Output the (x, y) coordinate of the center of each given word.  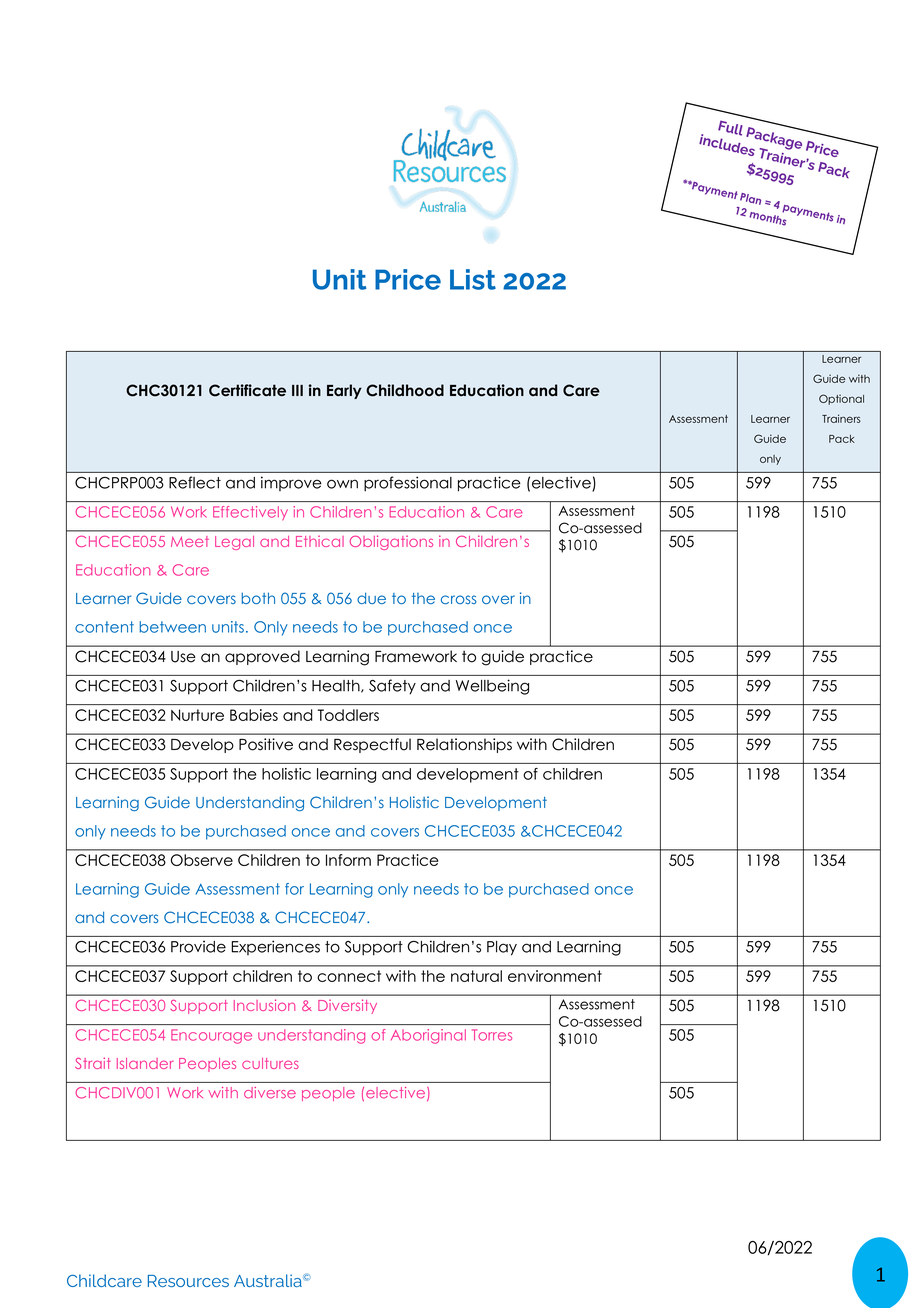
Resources (188, 1281)
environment (555, 976)
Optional (841, 399)
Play (502, 948)
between (172, 627)
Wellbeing (492, 687)
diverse (270, 1093)
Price (408, 279)
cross (459, 599)
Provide (198, 946)
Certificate (247, 390)
